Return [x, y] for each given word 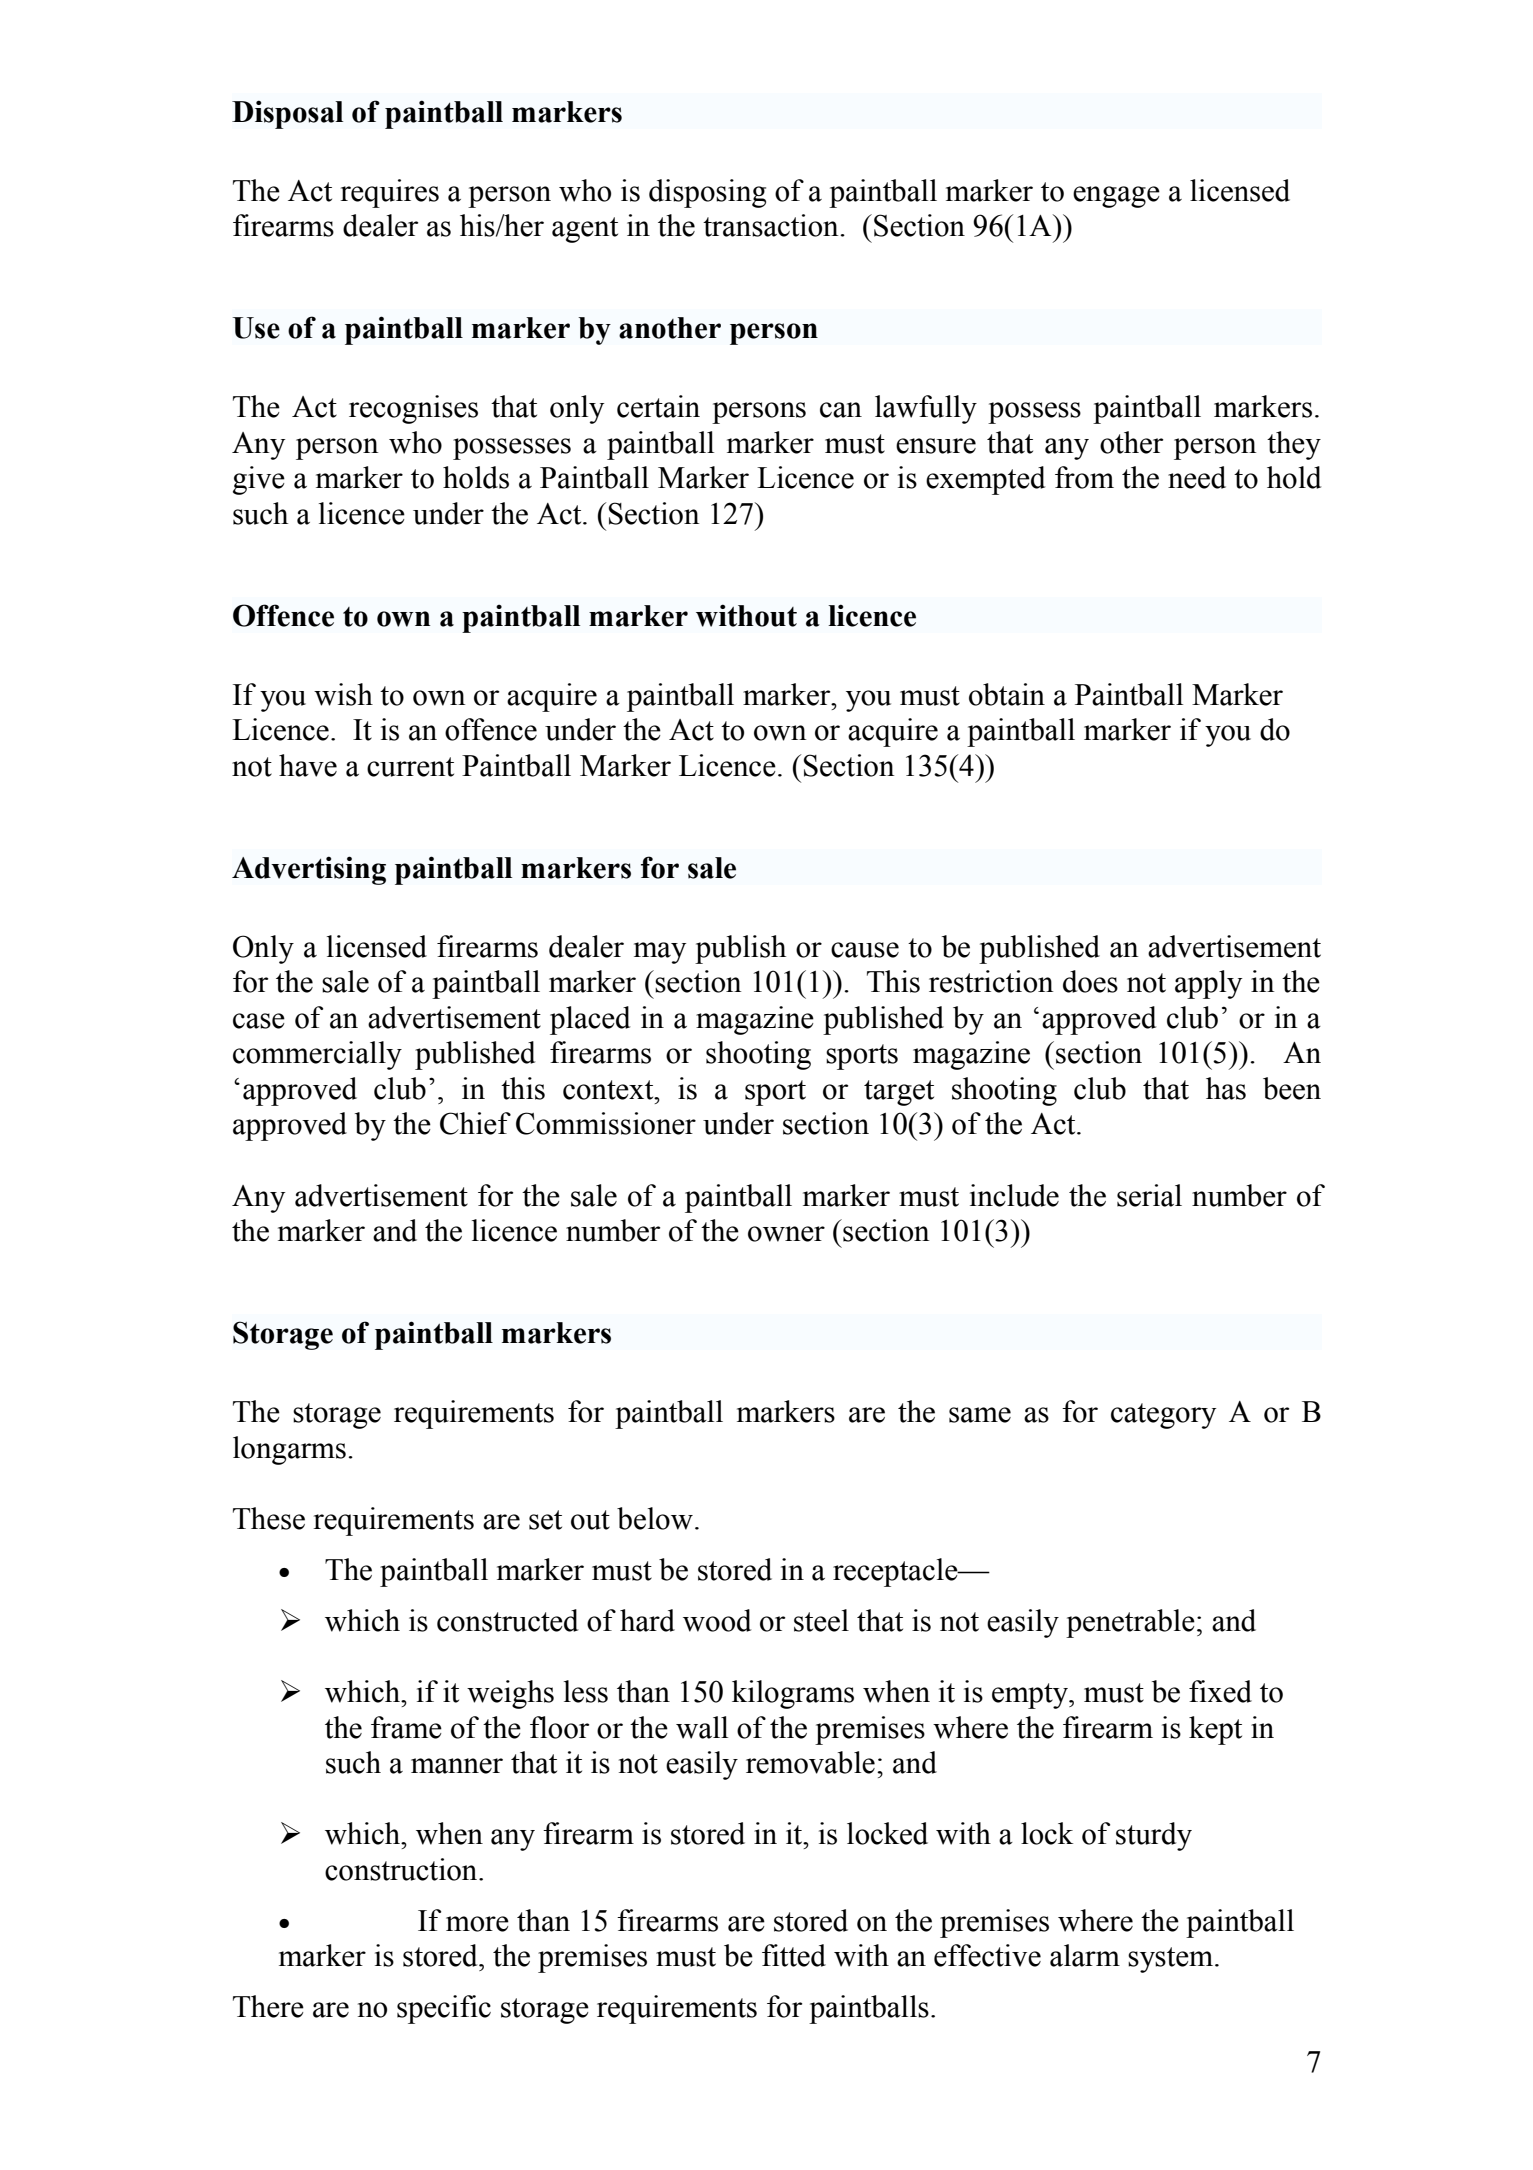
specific [444, 2009]
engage [1116, 197]
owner [786, 1234]
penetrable [1130, 1623]
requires [389, 193]
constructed [507, 1620]
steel [821, 1620]
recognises [413, 409]
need [1197, 477]
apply [1208, 984]
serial [1149, 1195]
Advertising [309, 870]
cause [865, 950]
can [841, 410]
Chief [475, 1123]
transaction [772, 225]
